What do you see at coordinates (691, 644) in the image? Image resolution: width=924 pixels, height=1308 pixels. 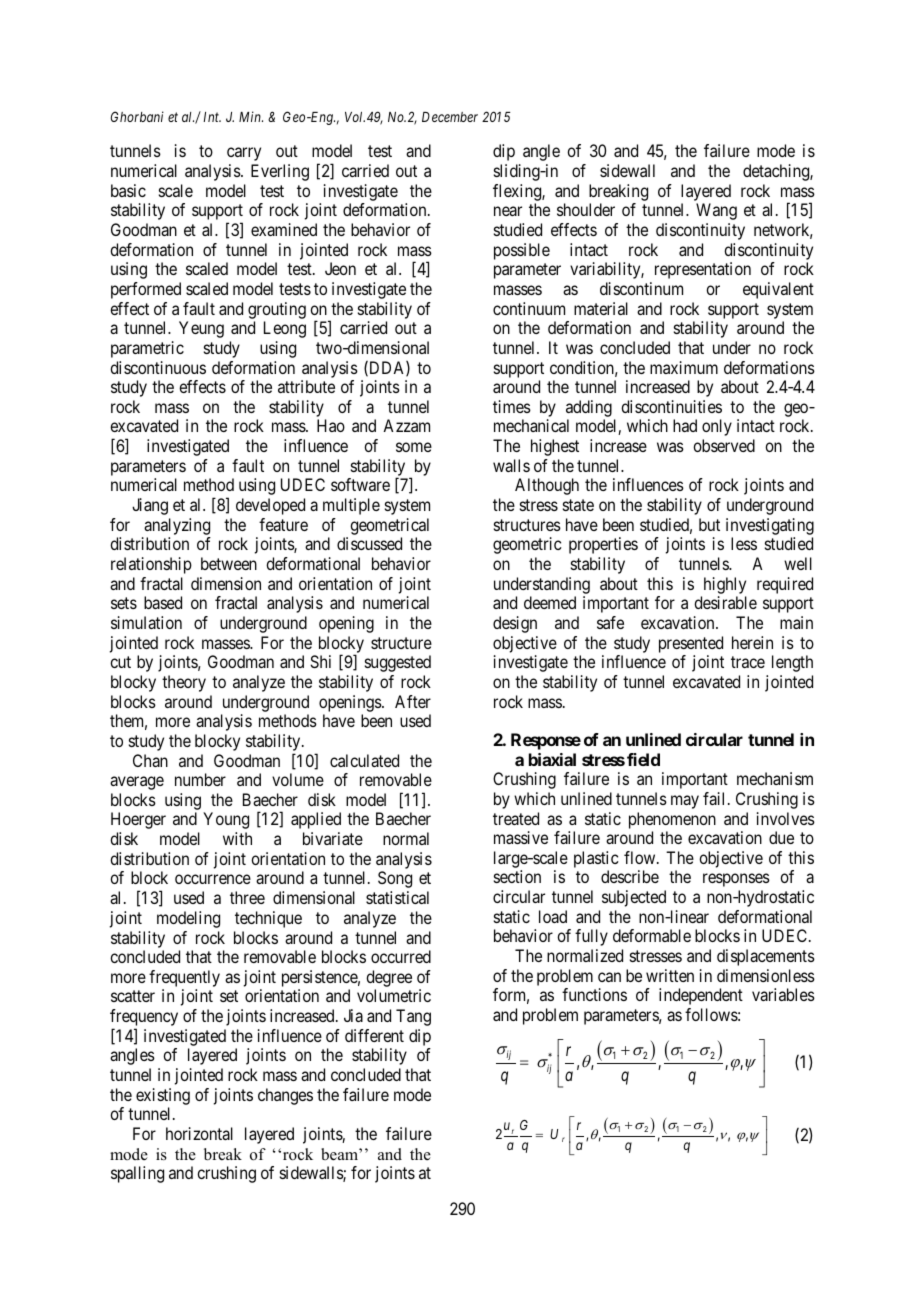 I see `presented` at bounding box center [691, 644].
